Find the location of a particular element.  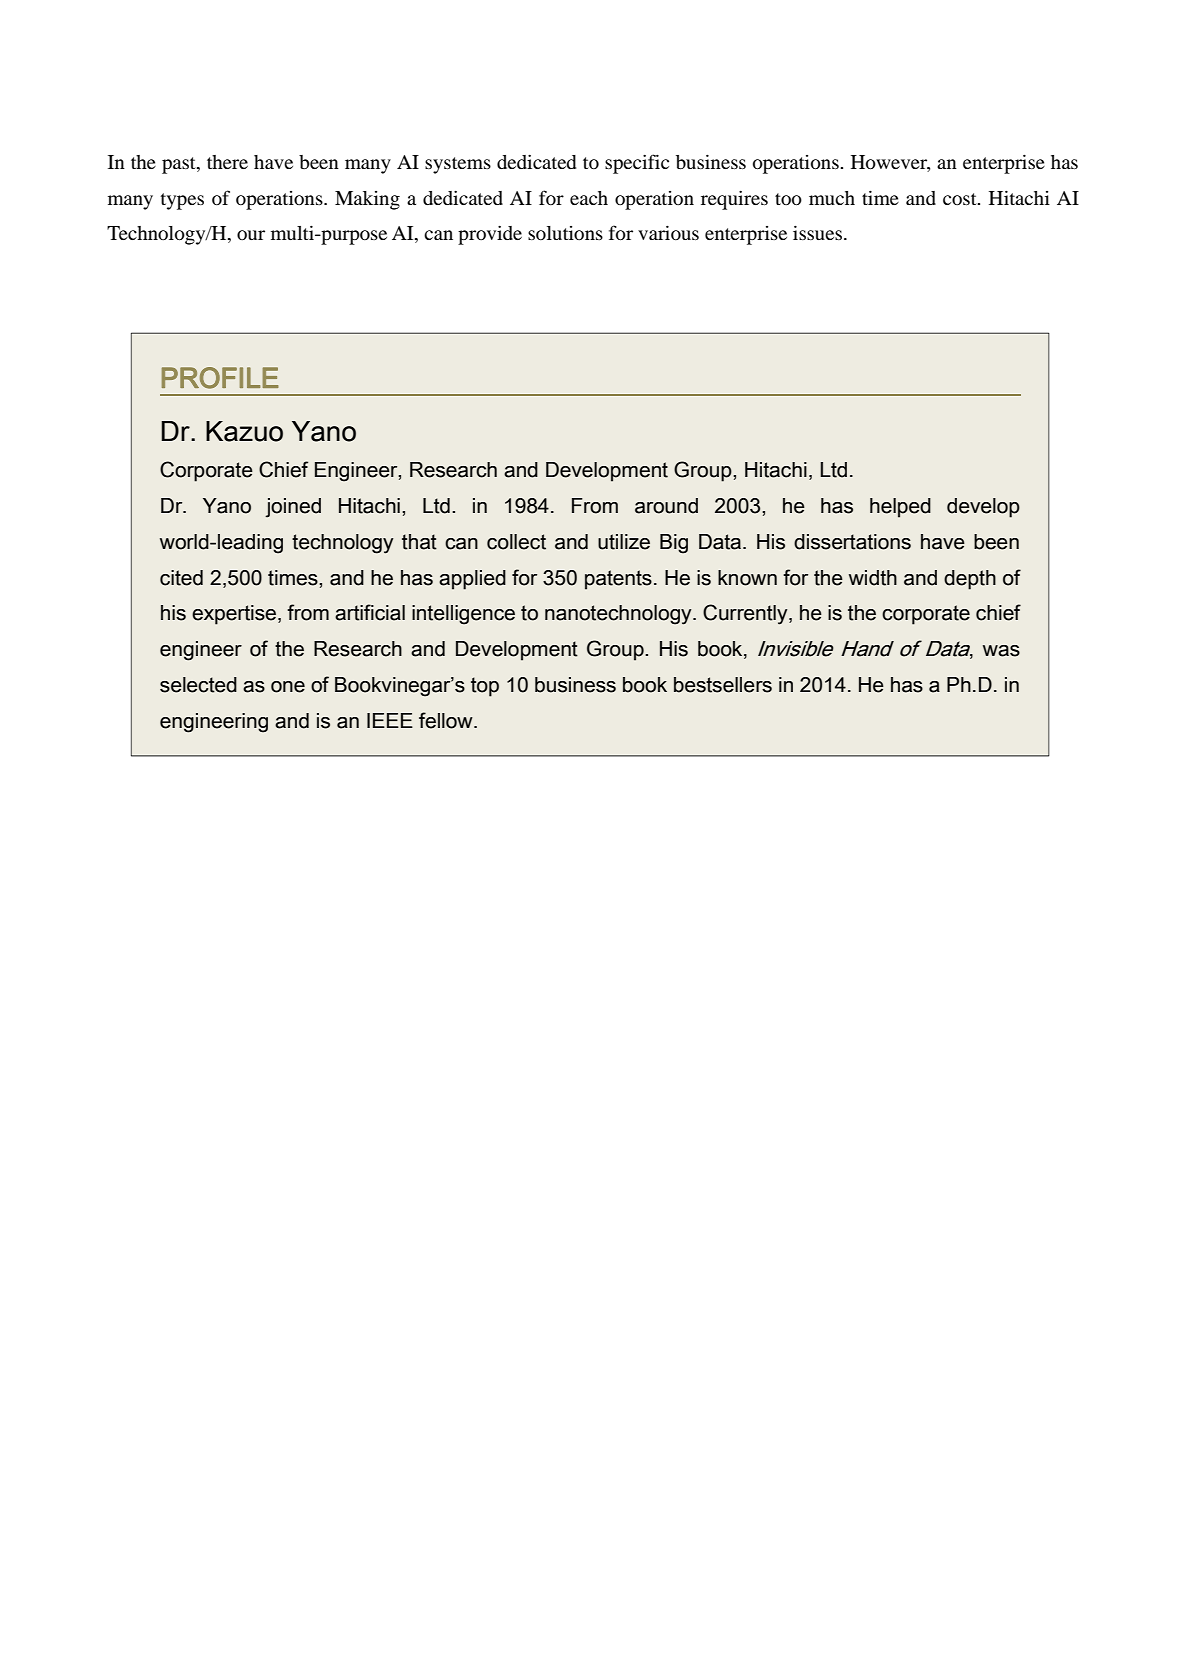

around is located at coordinates (666, 506).
